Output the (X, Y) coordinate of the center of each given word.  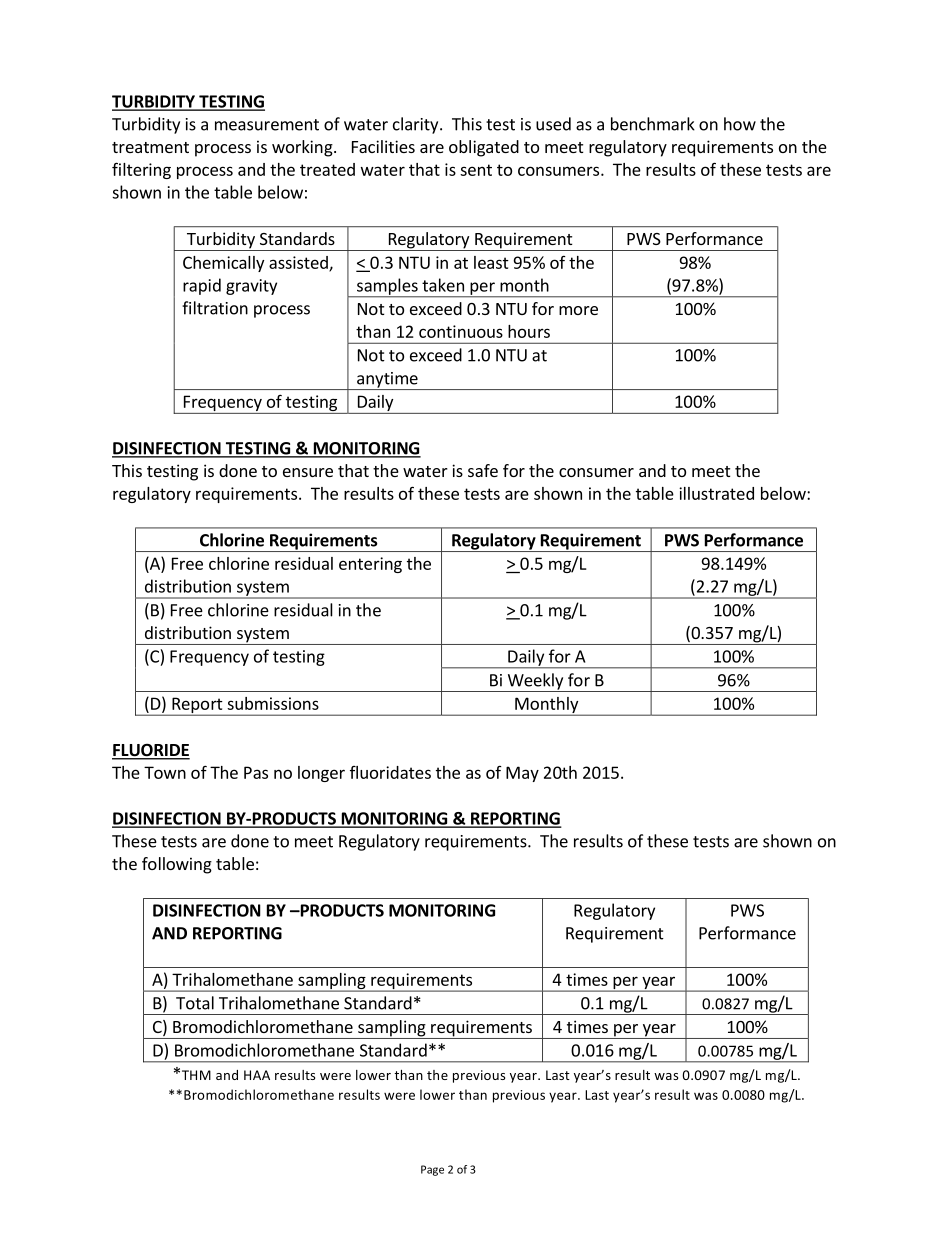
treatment (150, 147)
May (522, 774)
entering (370, 565)
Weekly (535, 682)
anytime (387, 381)
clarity (417, 125)
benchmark (653, 124)
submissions (273, 703)
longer (321, 774)
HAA (257, 1075)
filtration (215, 308)
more (578, 310)
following (177, 865)
